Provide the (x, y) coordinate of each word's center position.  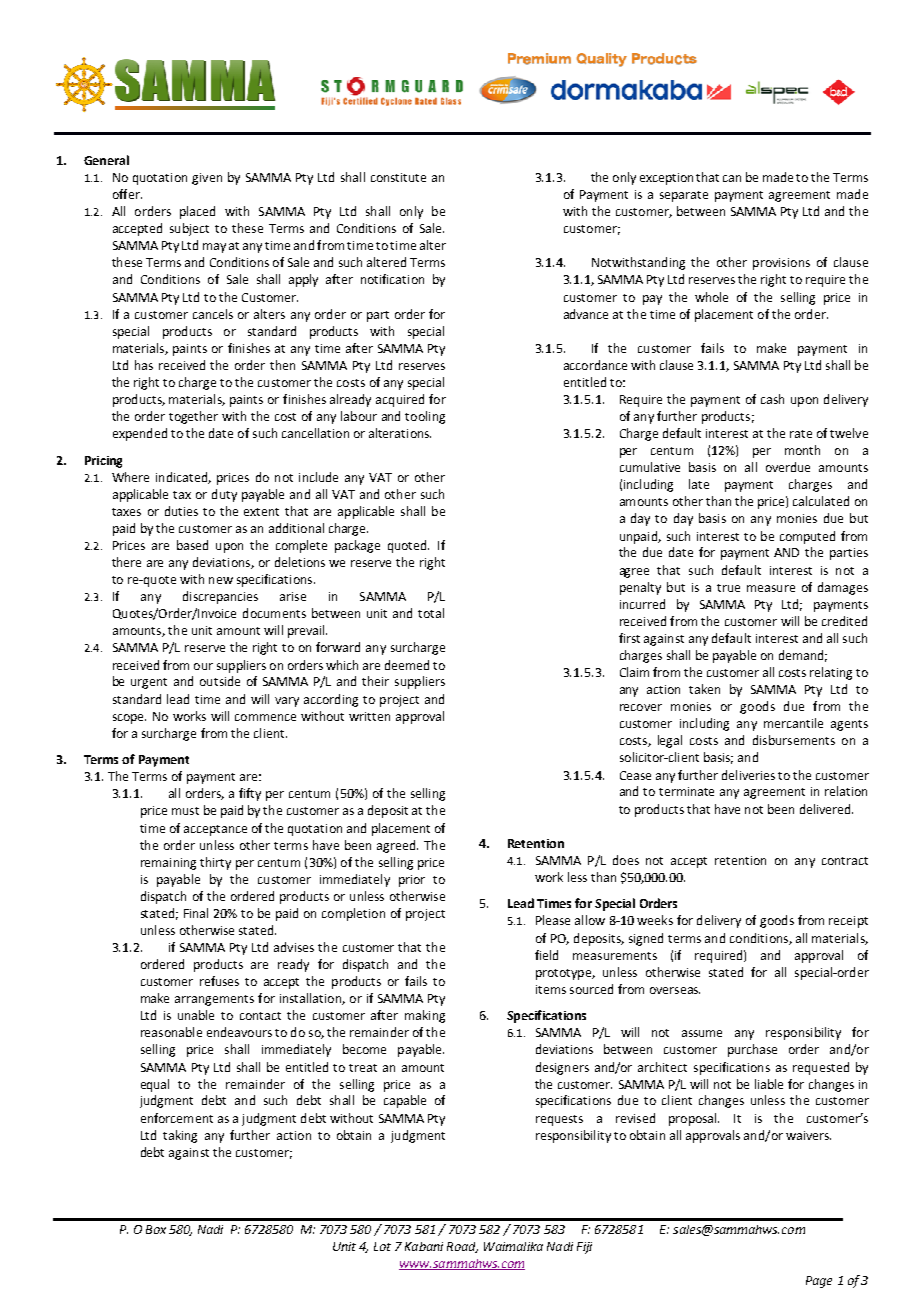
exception (666, 179)
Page (819, 1282)
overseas (675, 990)
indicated (182, 478)
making (425, 1016)
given (207, 179)
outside (220, 681)
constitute (398, 177)
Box (156, 1229)
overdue (788, 467)
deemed (407, 665)
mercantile (793, 723)
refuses (219, 981)
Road (462, 1247)
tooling (425, 417)
